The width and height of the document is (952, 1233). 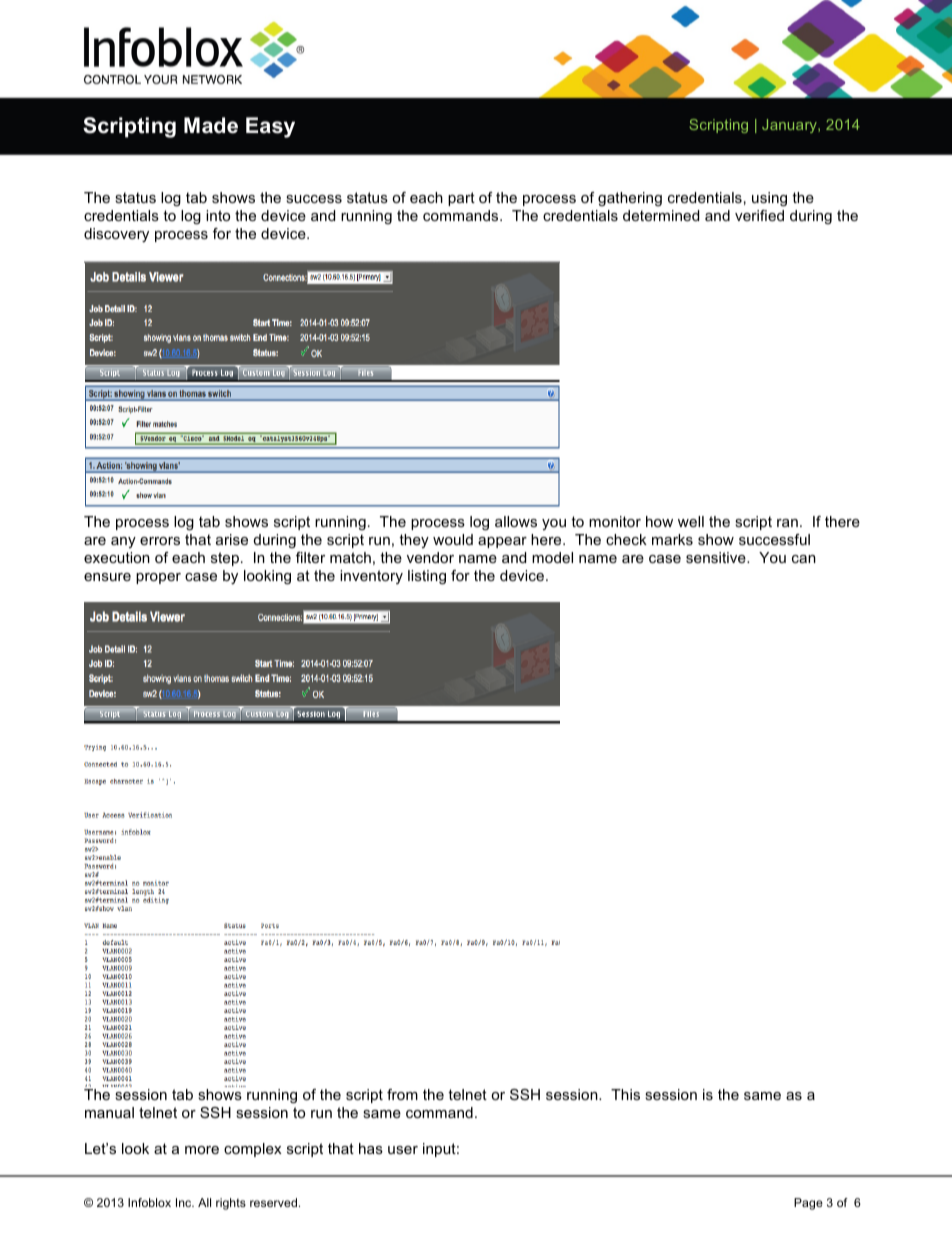 What do you see at coordinates (109, 1112) in the document?
I see `manual` at bounding box center [109, 1112].
